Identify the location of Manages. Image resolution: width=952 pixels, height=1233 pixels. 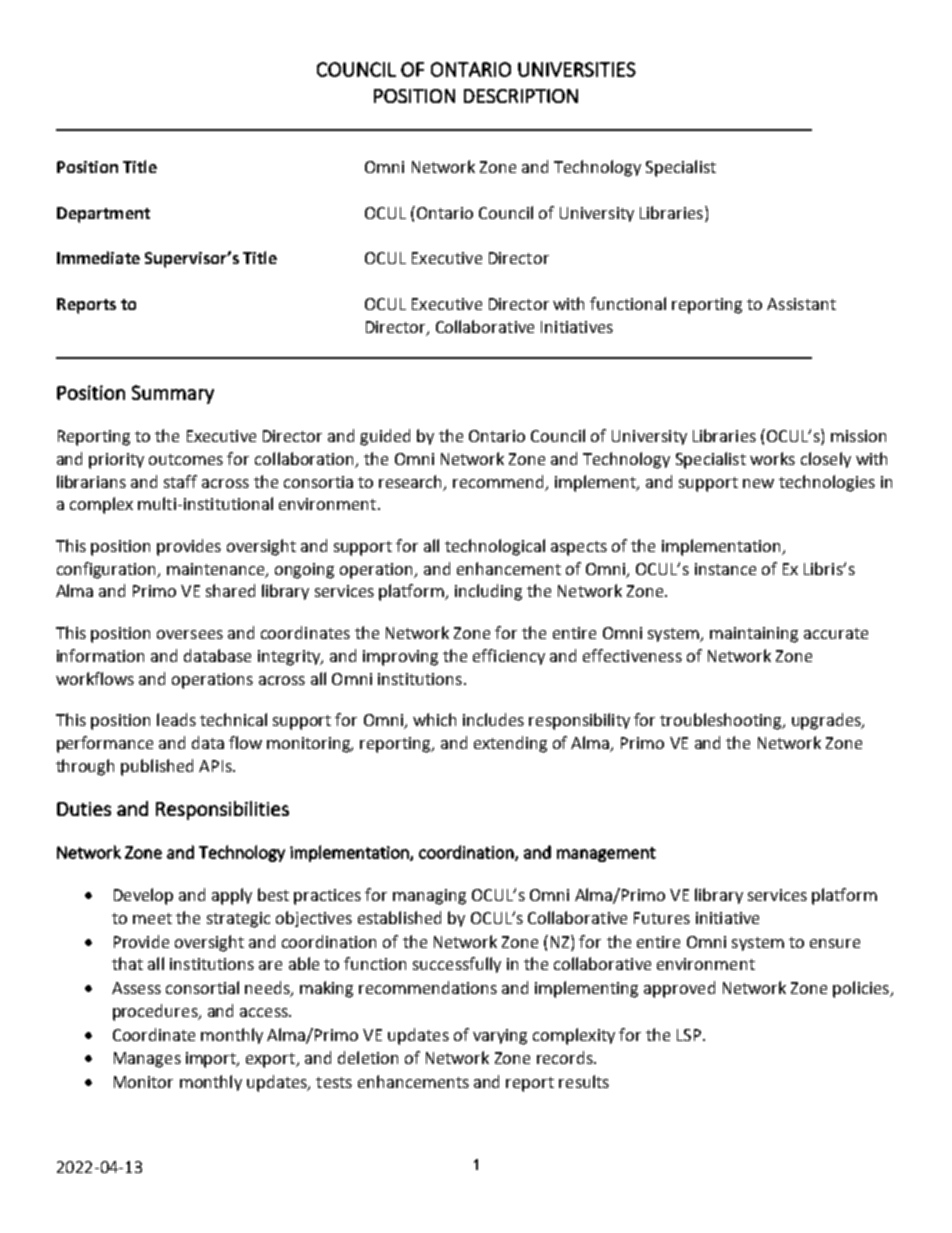
(147, 1060).
